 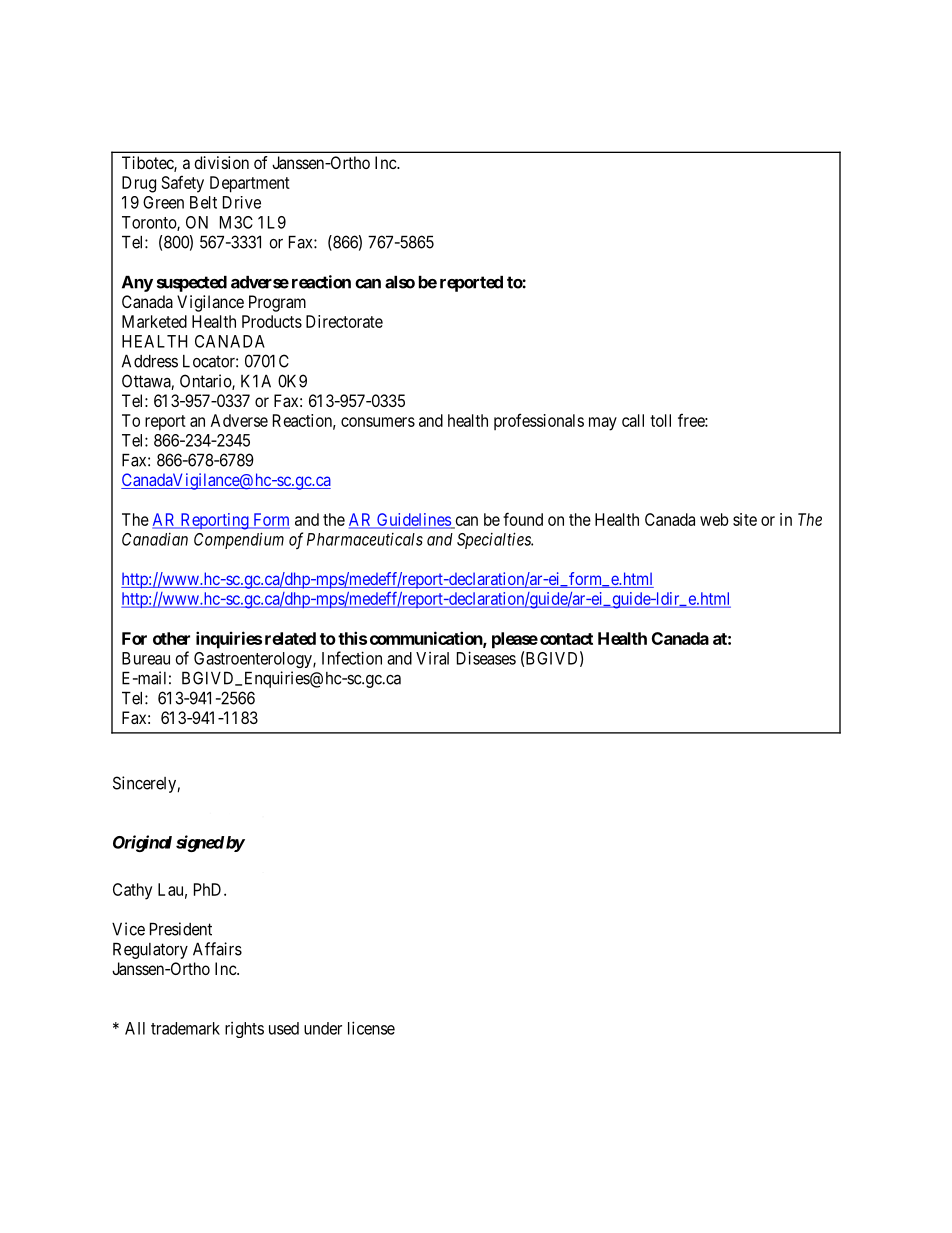 I want to click on license, so click(x=371, y=1028).
